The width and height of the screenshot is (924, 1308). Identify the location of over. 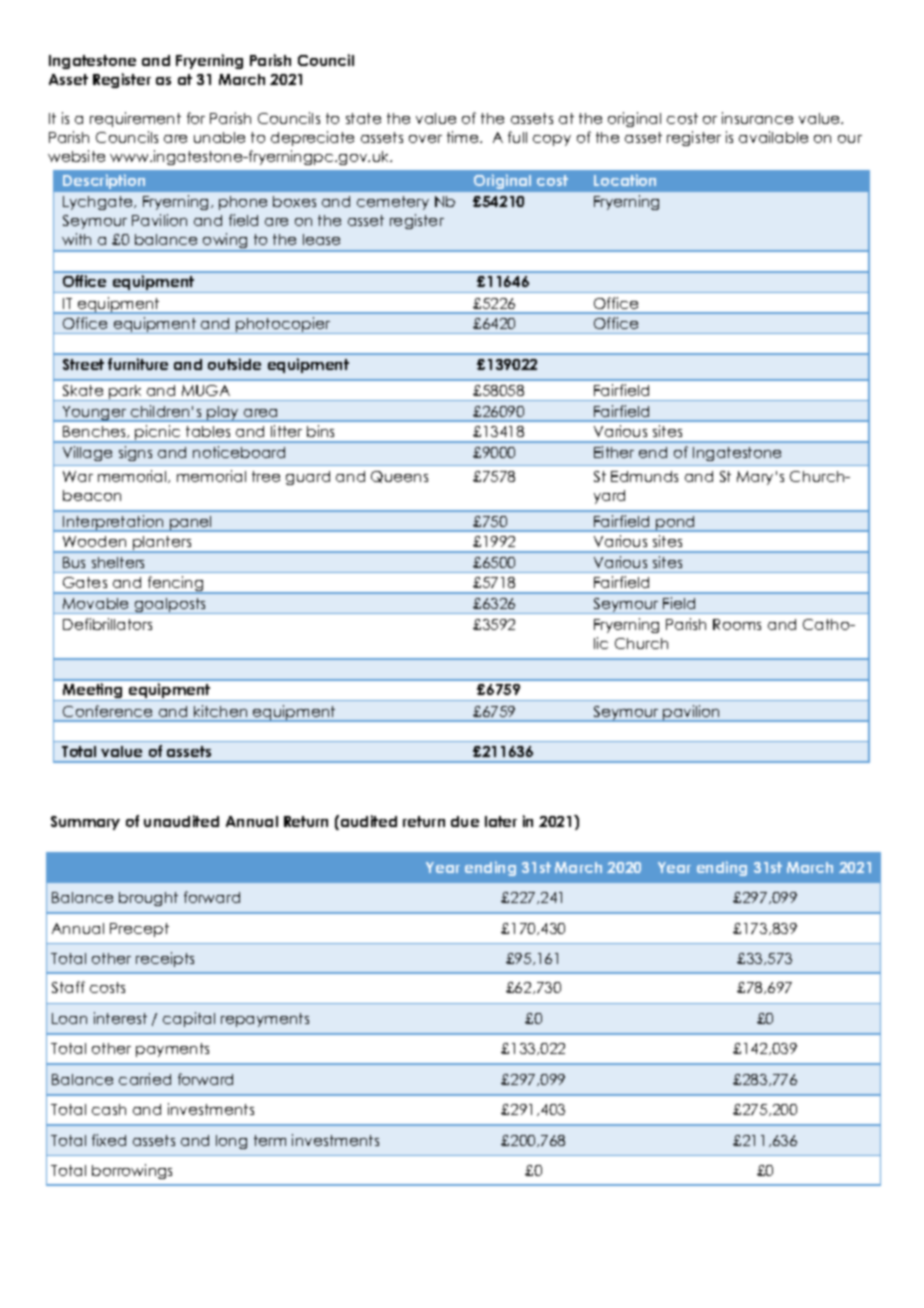
(425, 139).
